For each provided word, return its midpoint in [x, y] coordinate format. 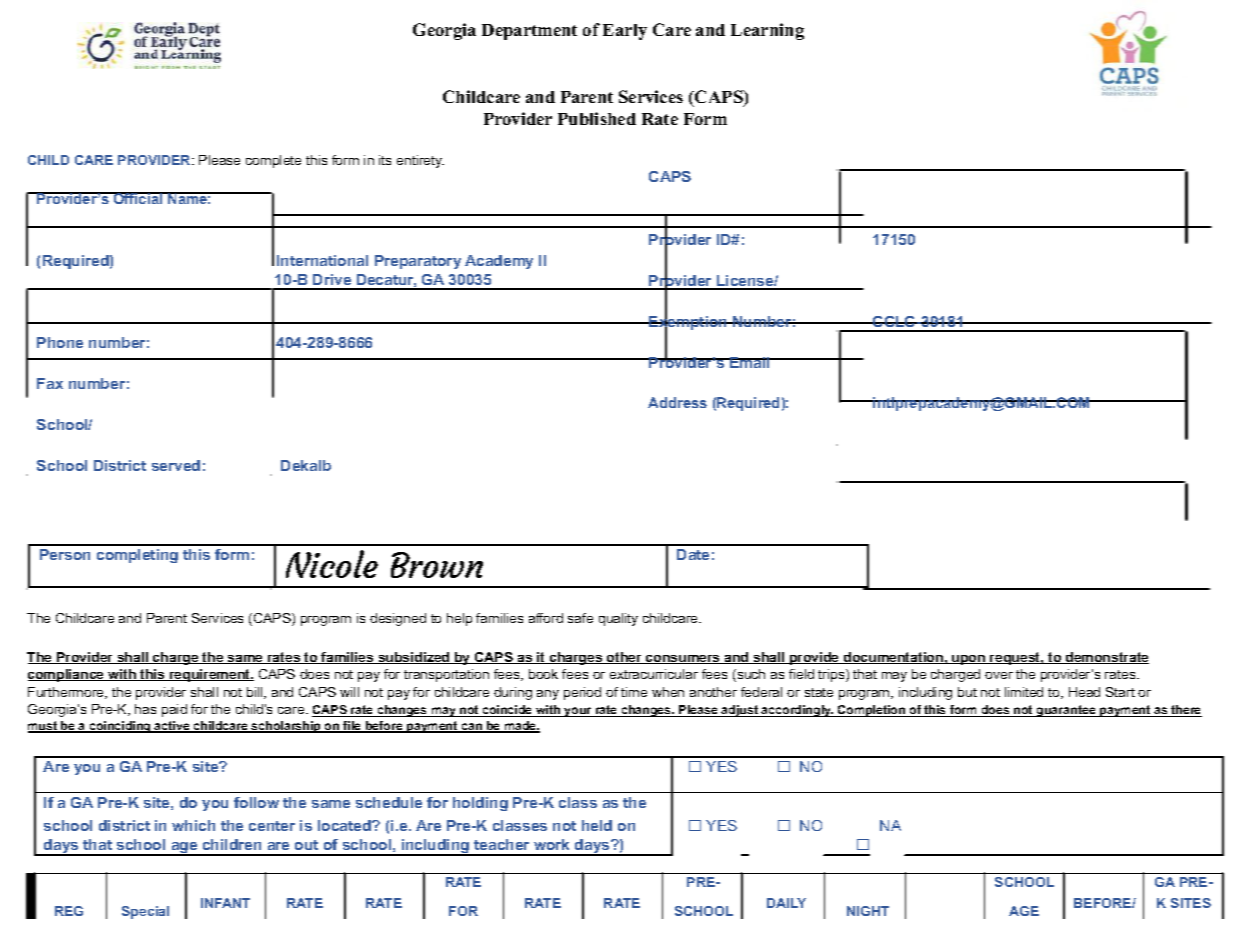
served [176, 465]
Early [625, 32]
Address [677, 402]
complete [273, 161]
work [551, 844]
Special [145, 912]
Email [750, 362]
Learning [767, 31]
